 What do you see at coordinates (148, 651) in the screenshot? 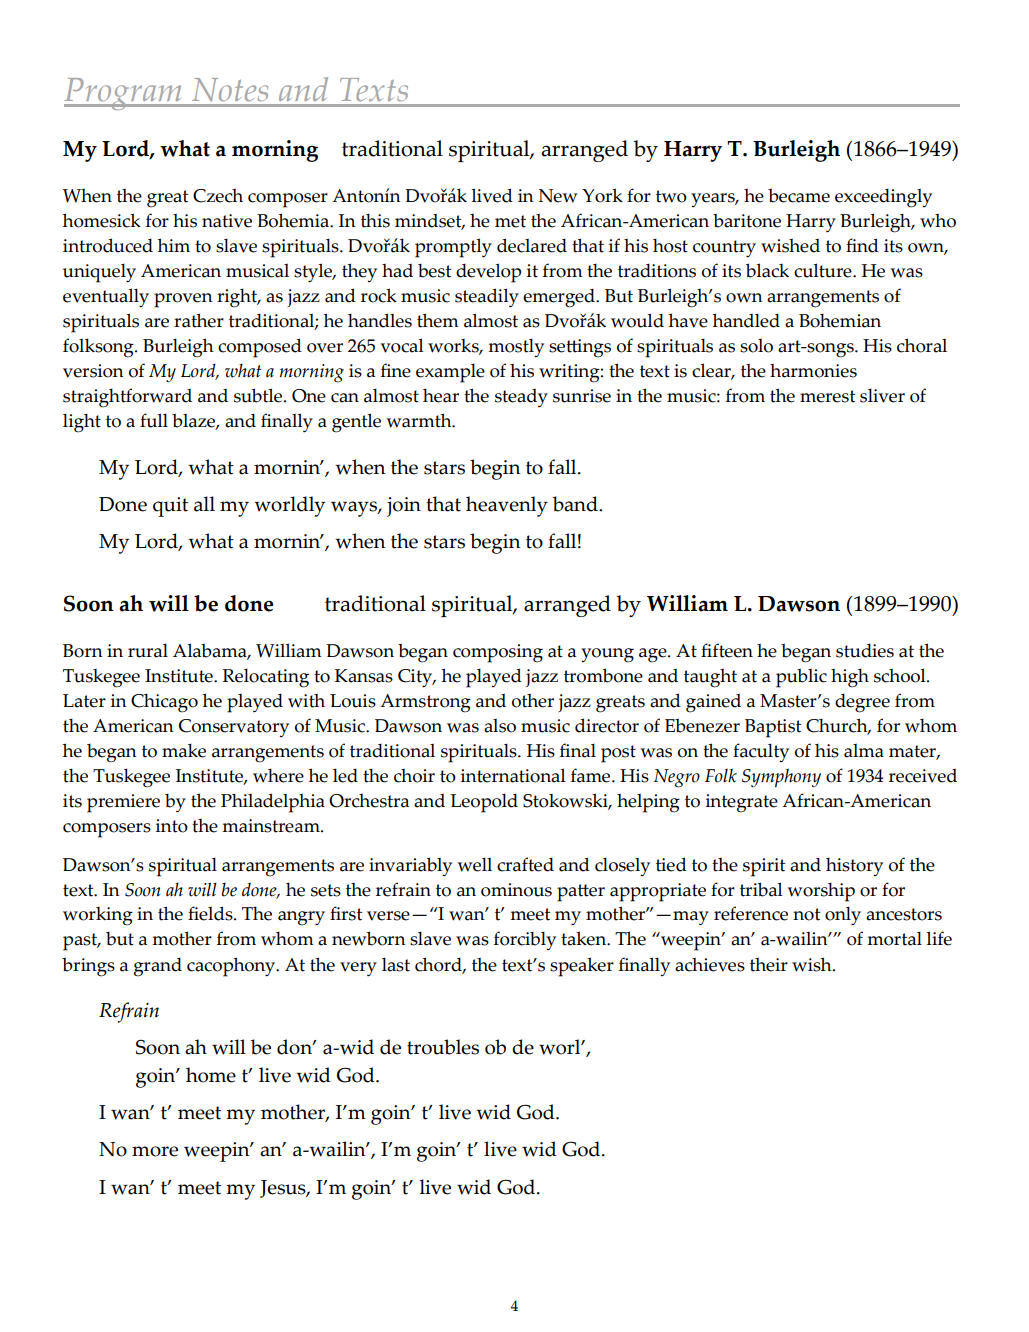
I see `rural` at bounding box center [148, 651].
